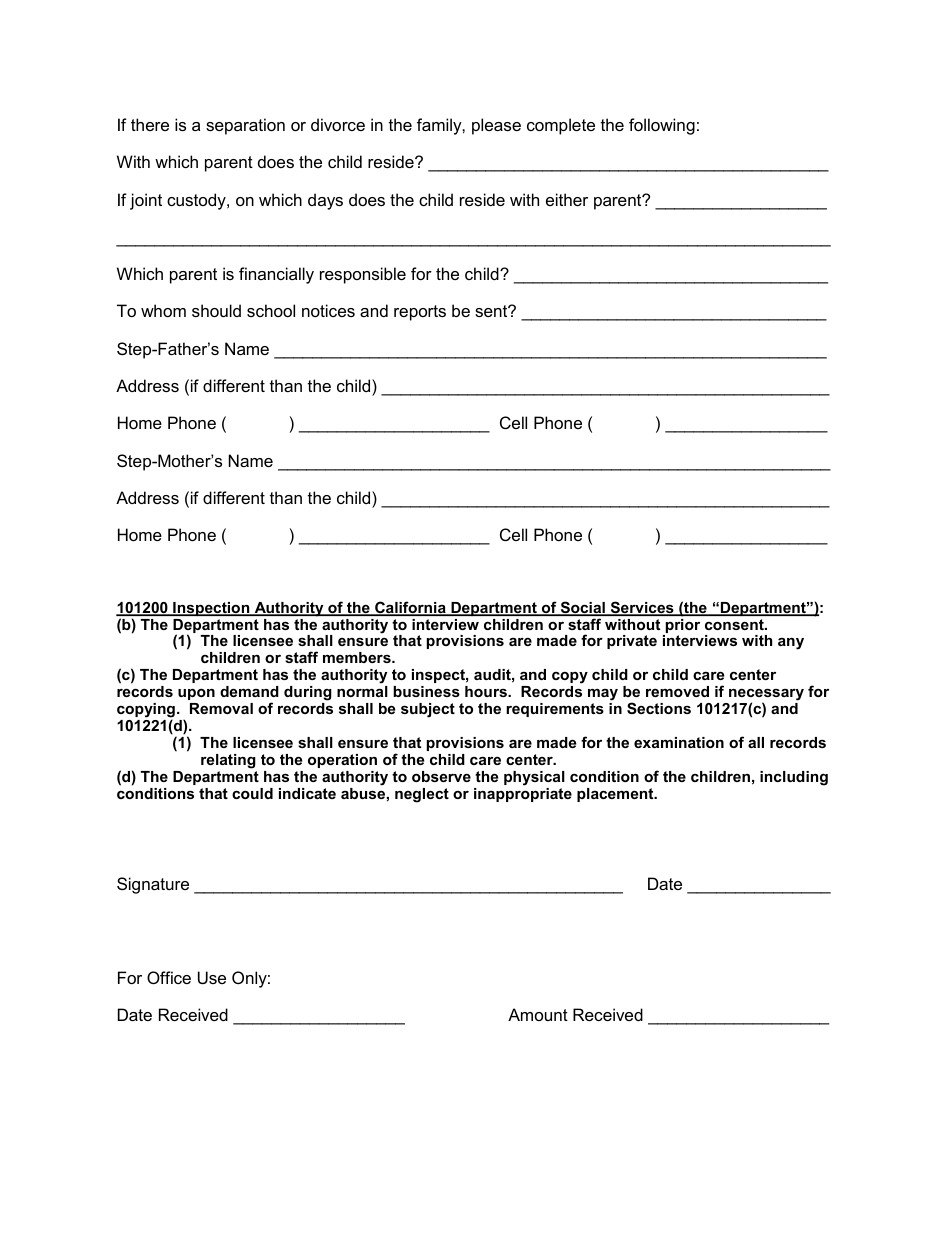 This document has height=1233, width=952. I want to click on Amount, so click(538, 1014).
